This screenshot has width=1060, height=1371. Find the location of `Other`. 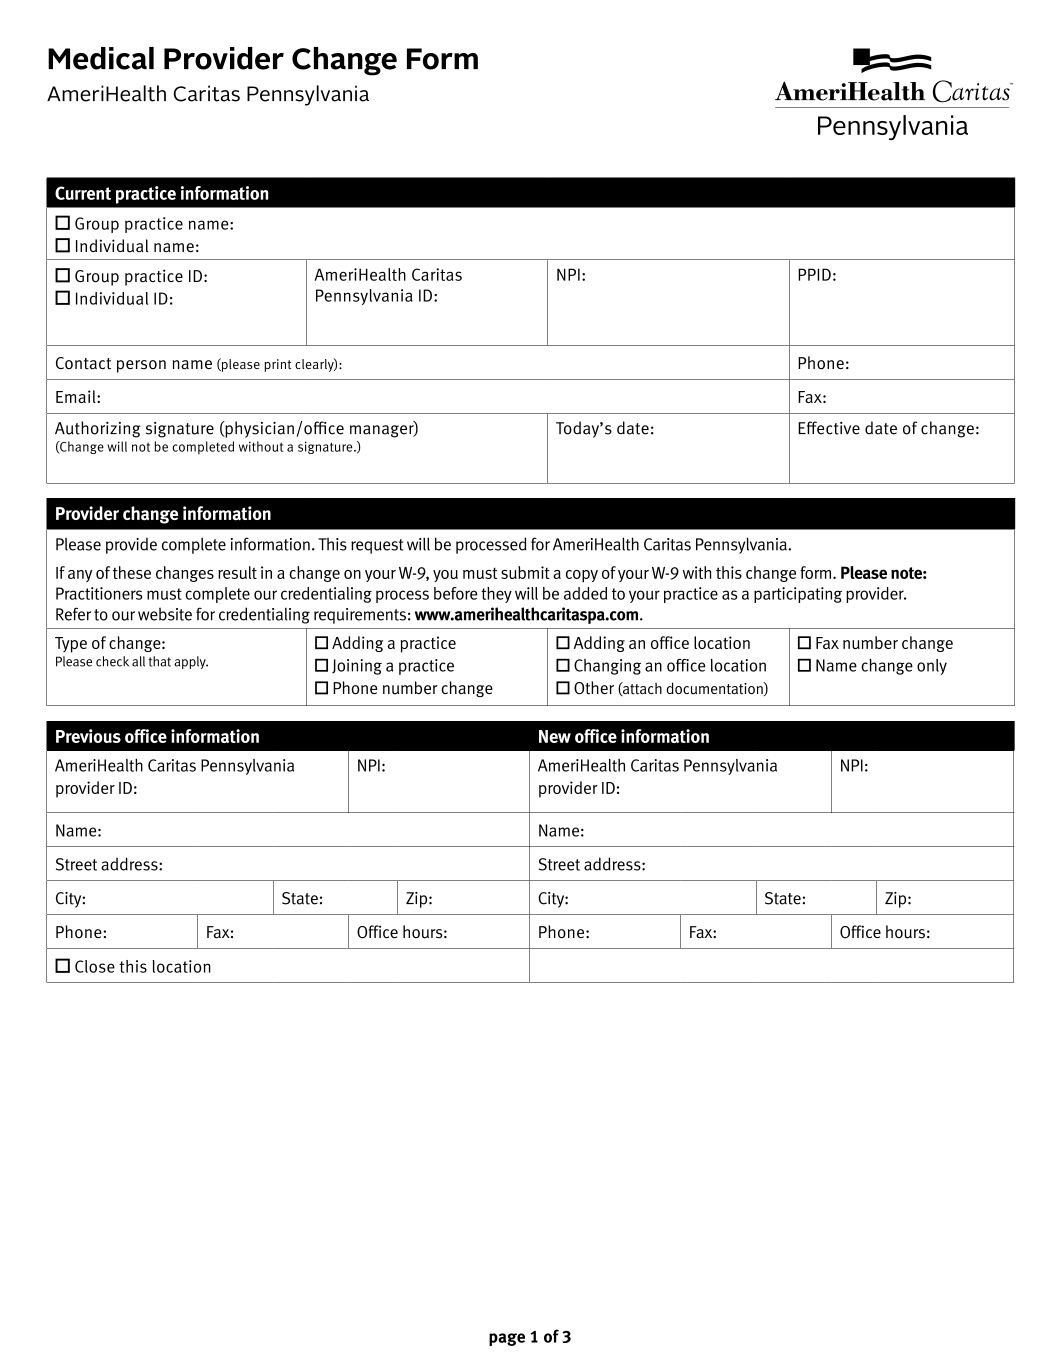

Other is located at coordinates (594, 688).
